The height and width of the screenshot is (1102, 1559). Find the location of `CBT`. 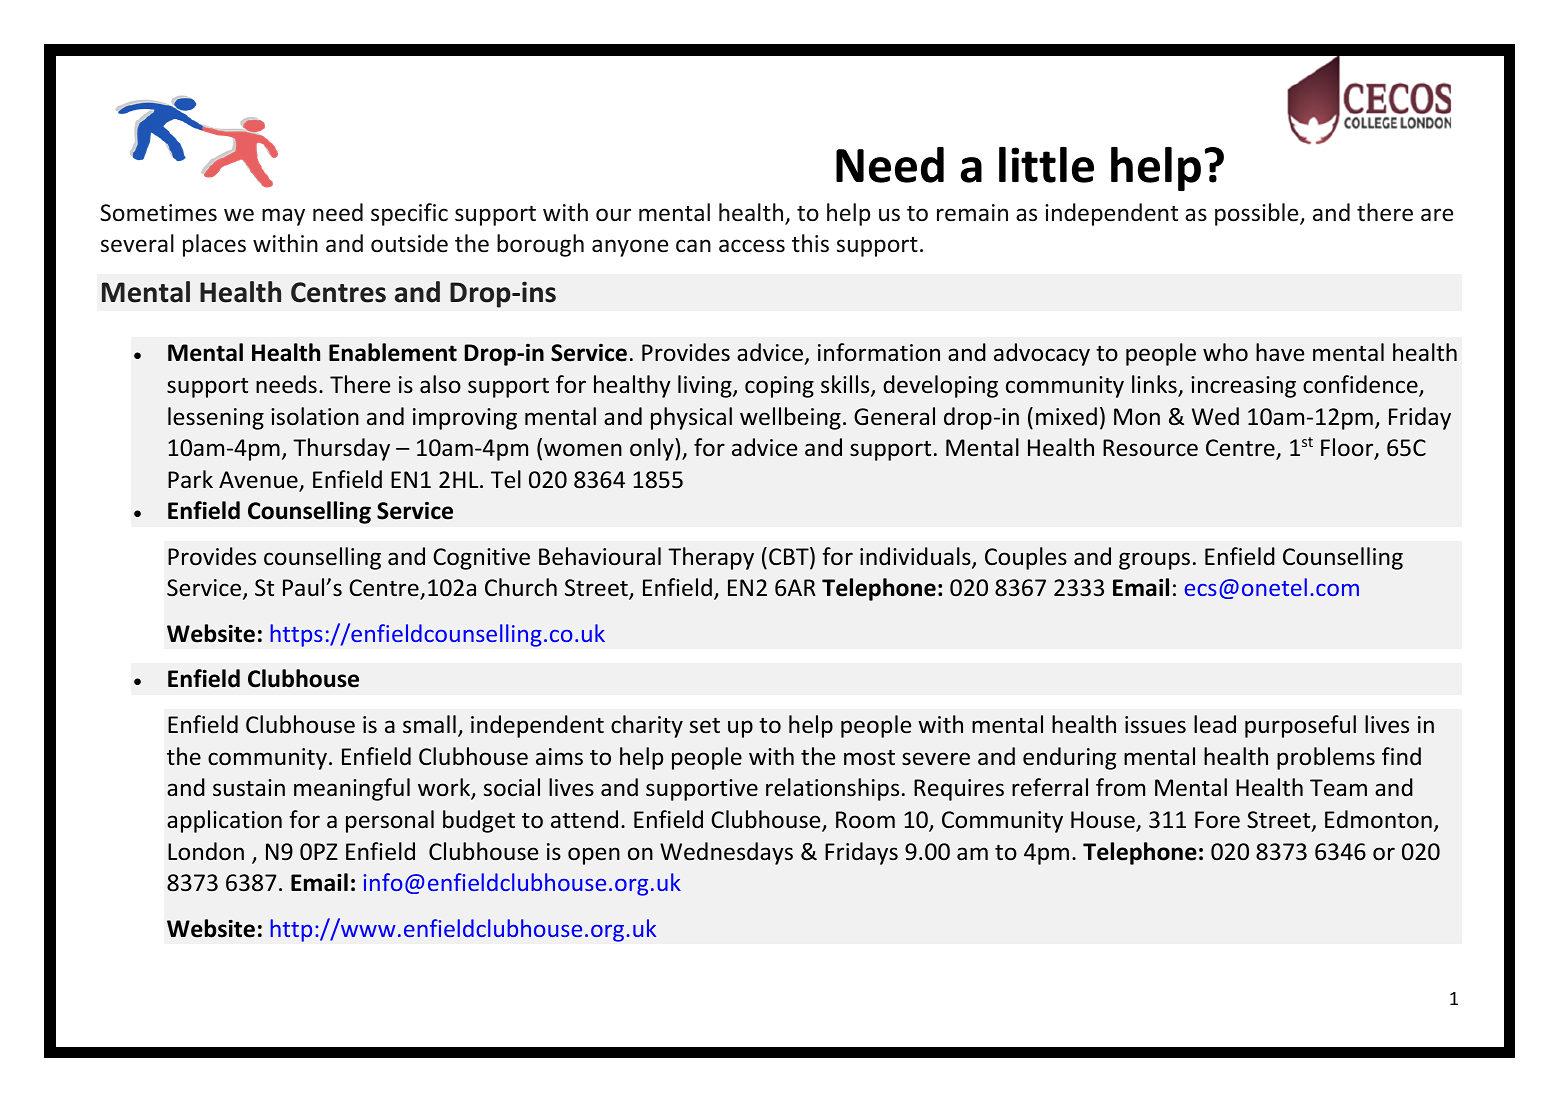

CBT is located at coordinates (790, 557).
